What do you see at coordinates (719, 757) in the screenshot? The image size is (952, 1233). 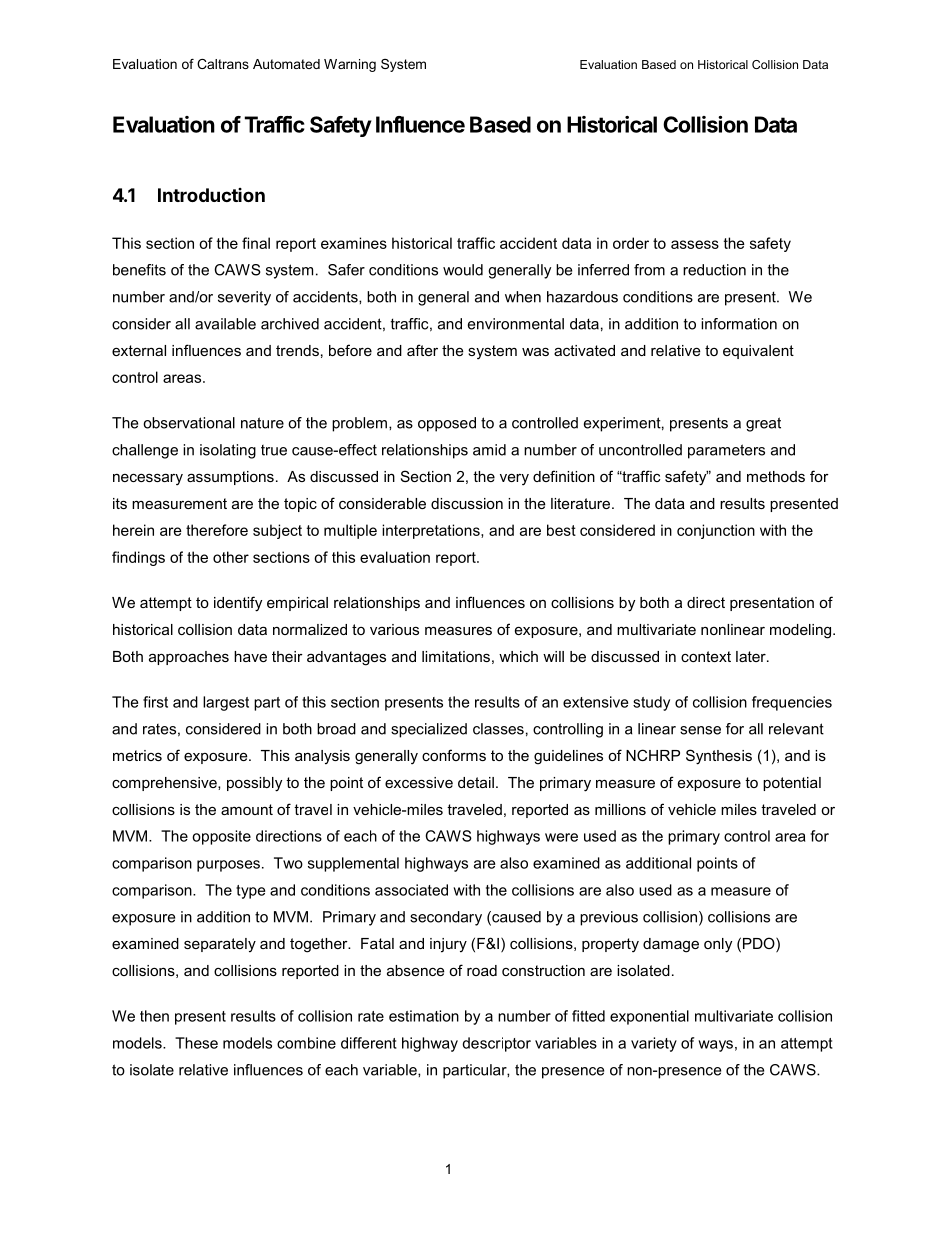 I see `Synthesis` at bounding box center [719, 757].
